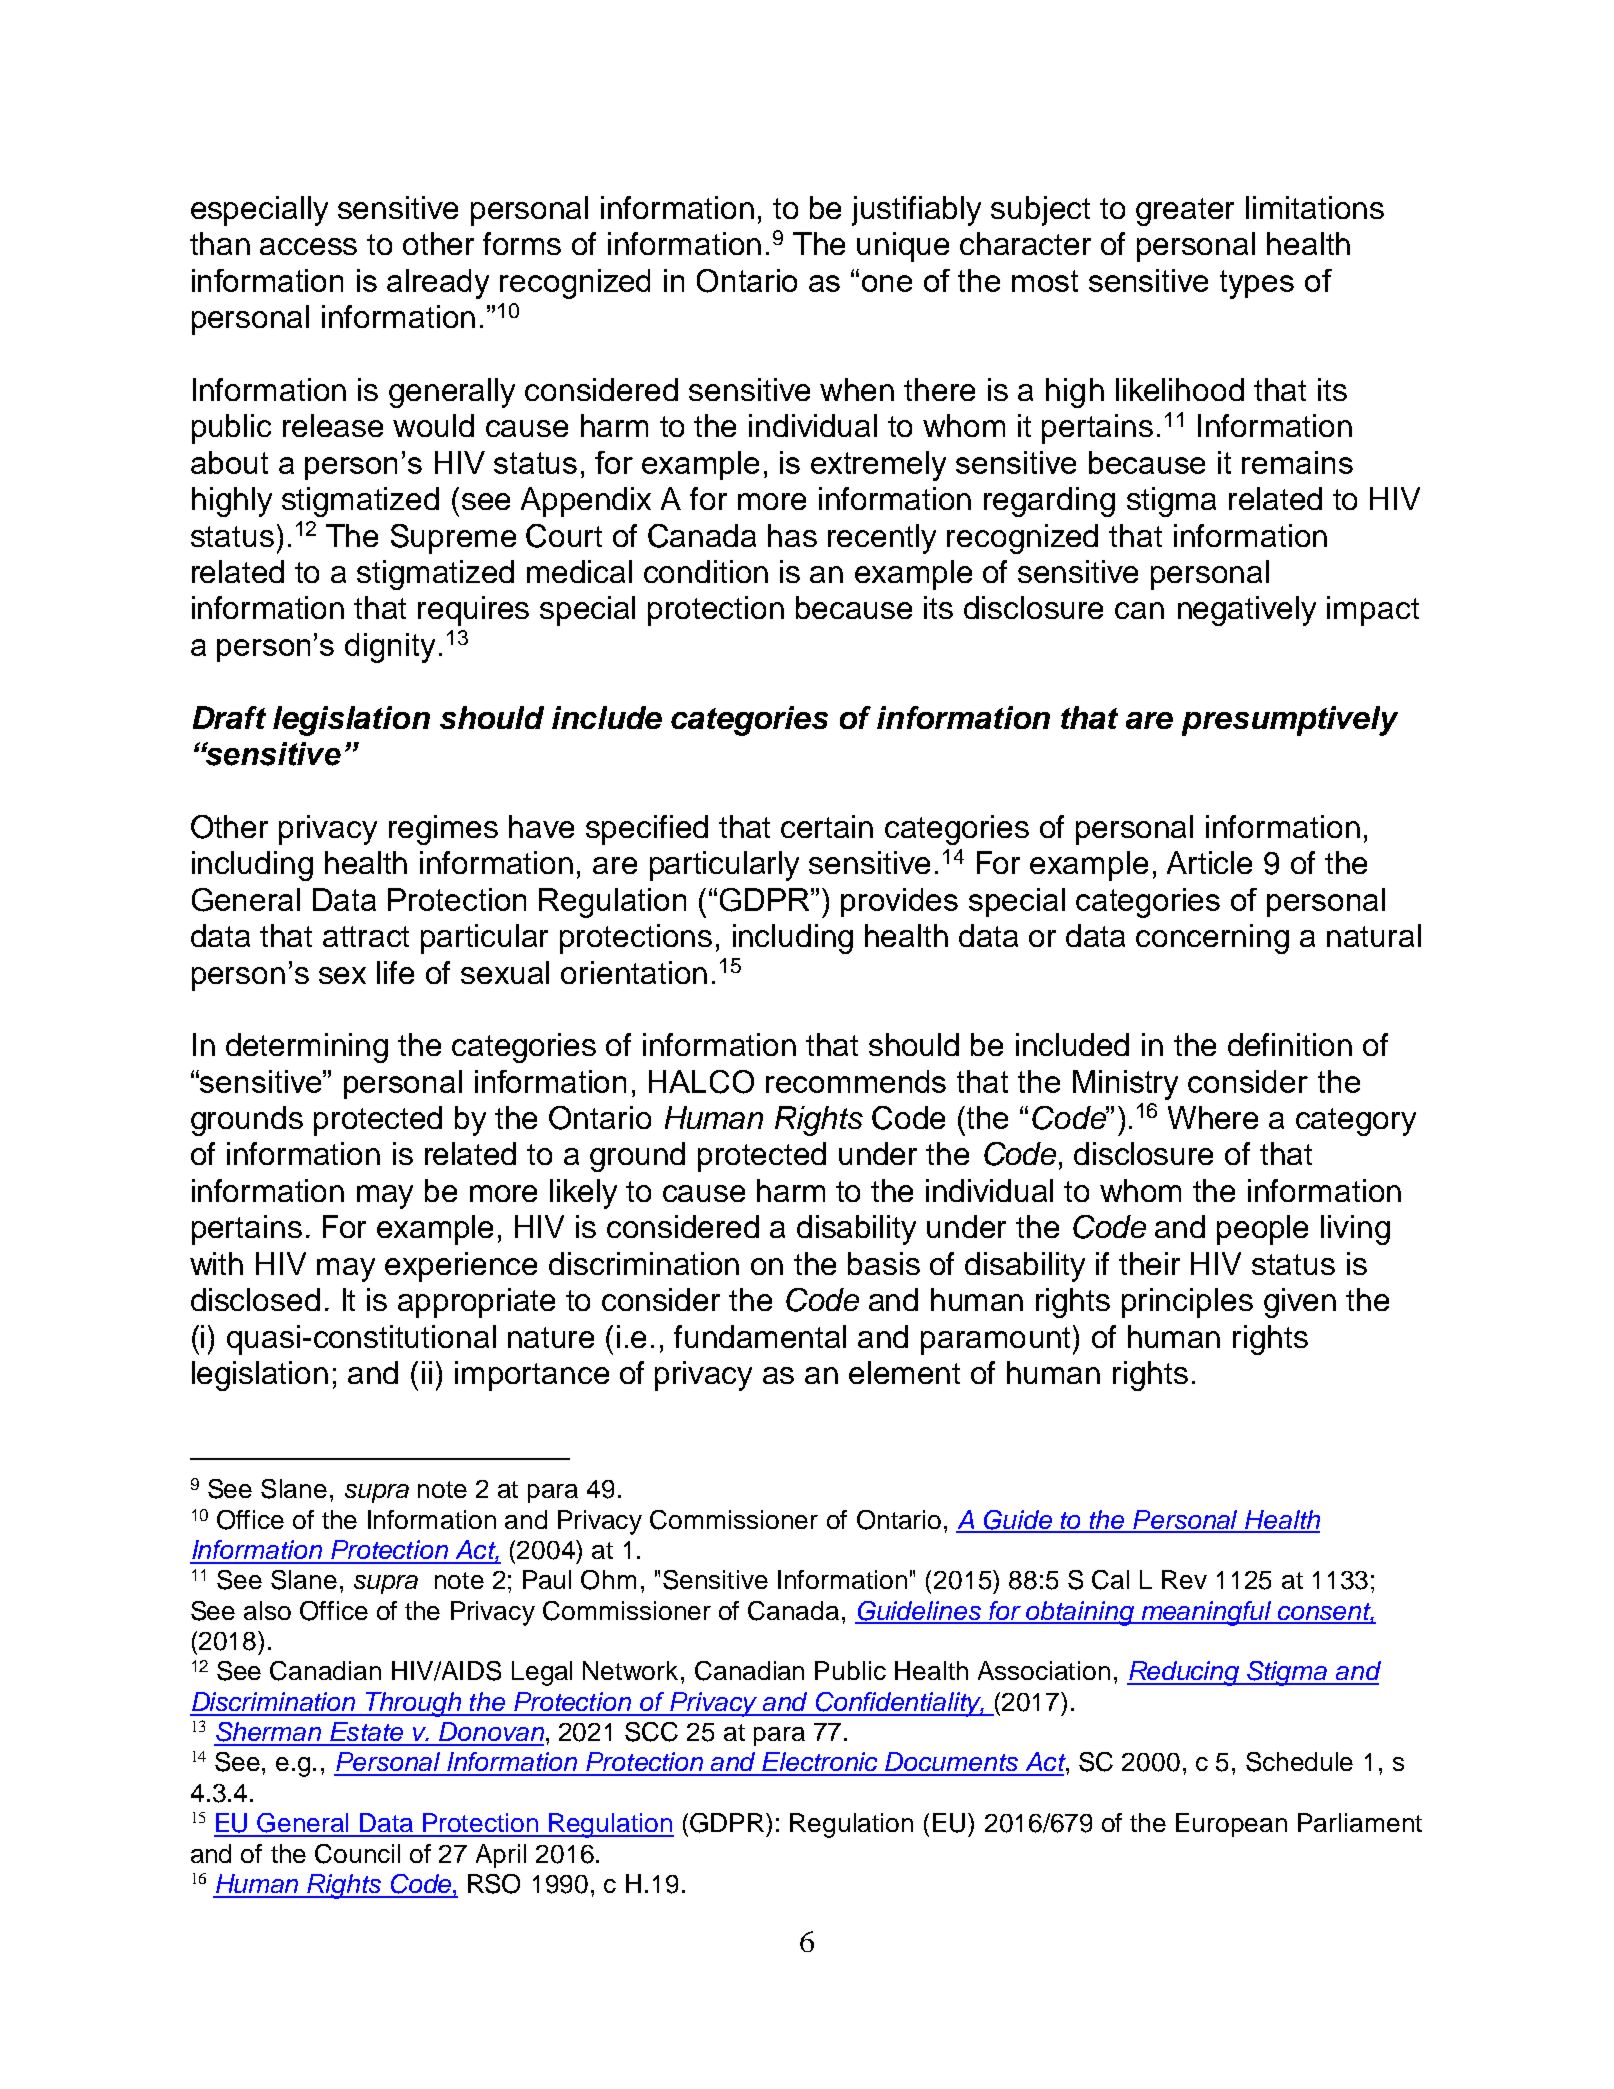  I want to click on European, so click(1231, 1825).
